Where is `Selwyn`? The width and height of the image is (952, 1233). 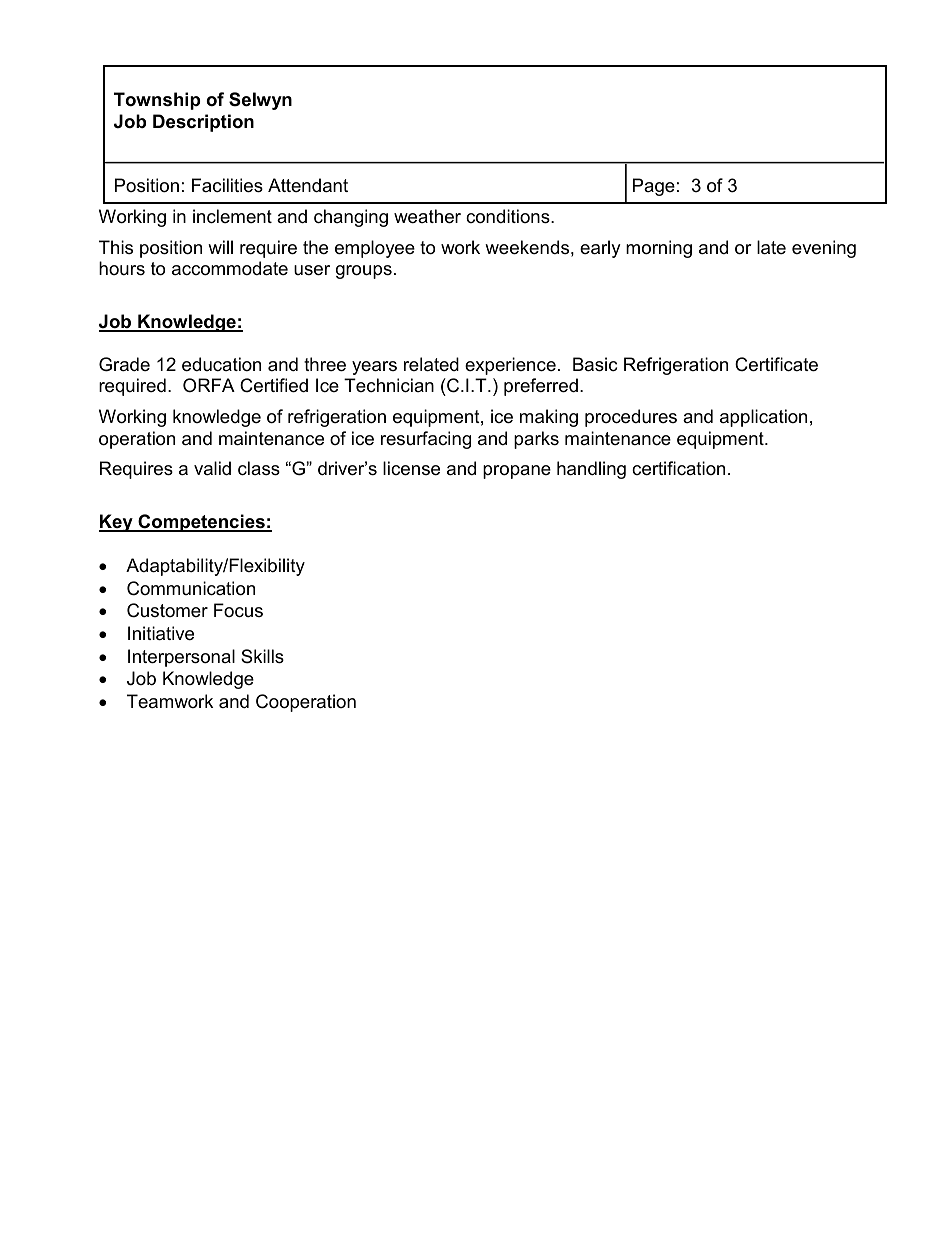 Selwyn is located at coordinates (260, 101).
